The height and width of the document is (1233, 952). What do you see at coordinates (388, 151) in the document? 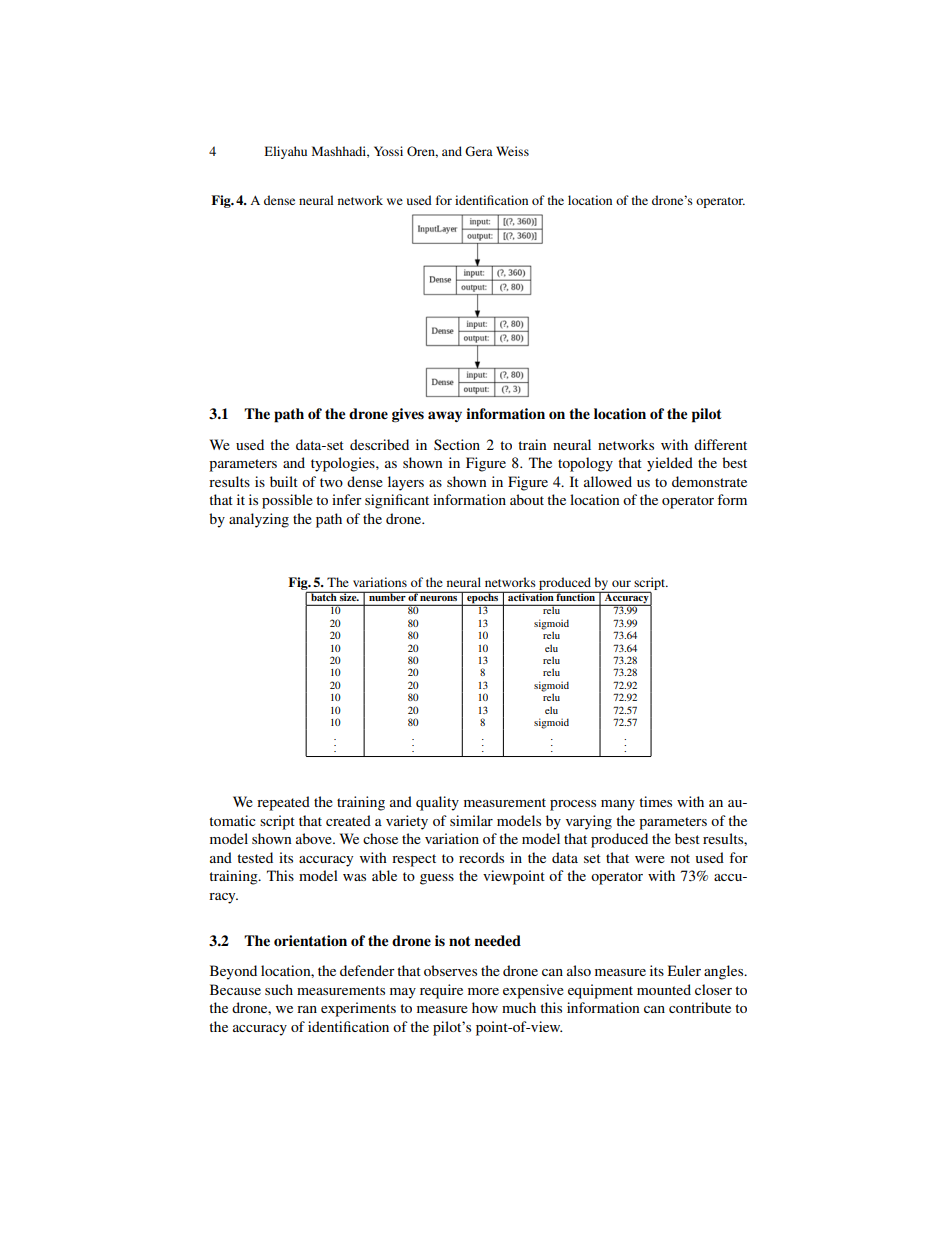
I see `Yossi` at bounding box center [388, 151].
